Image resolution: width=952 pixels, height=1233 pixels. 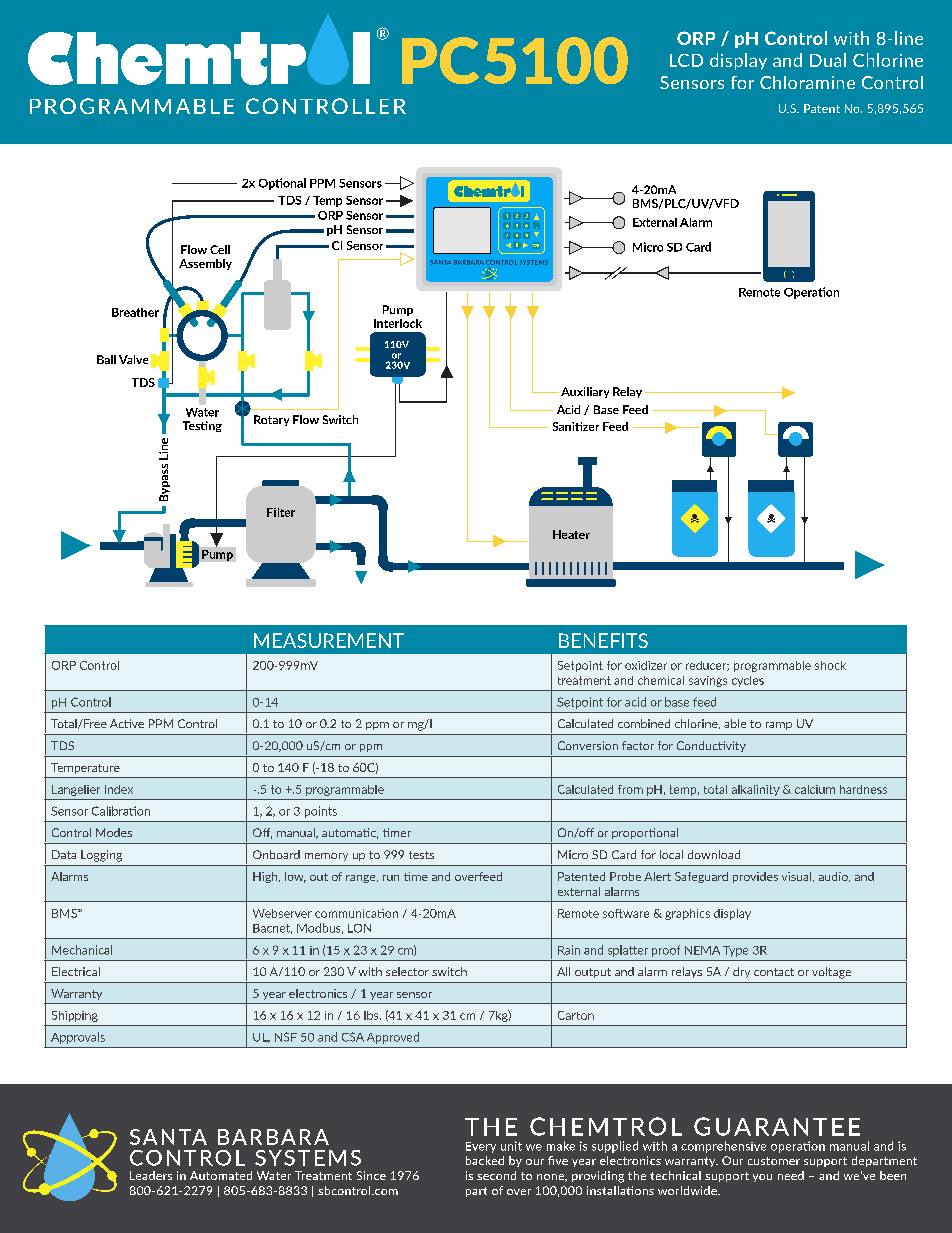 What do you see at coordinates (282, 184) in the page?
I see `Optional` at bounding box center [282, 184].
